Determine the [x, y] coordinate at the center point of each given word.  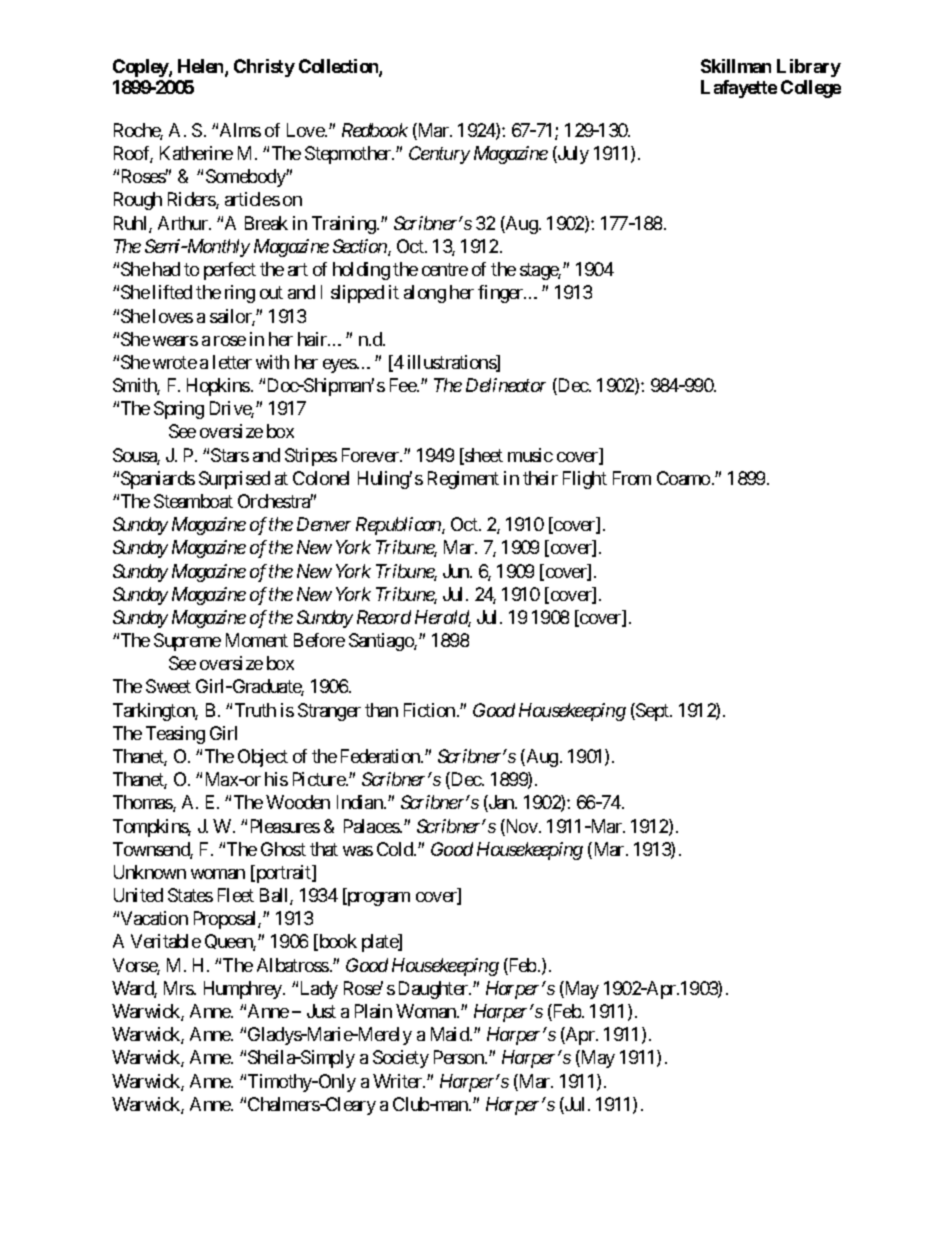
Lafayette [739, 89]
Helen [202, 67]
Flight [585, 480]
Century [439, 155]
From [632, 478]
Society [401, 1059]
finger [501, 294]
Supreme [187, 642]
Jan [501, 803]
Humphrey [244, 990]
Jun [457, 571]
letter [232, 362]
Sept [652, 712]
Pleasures [285, 826]
